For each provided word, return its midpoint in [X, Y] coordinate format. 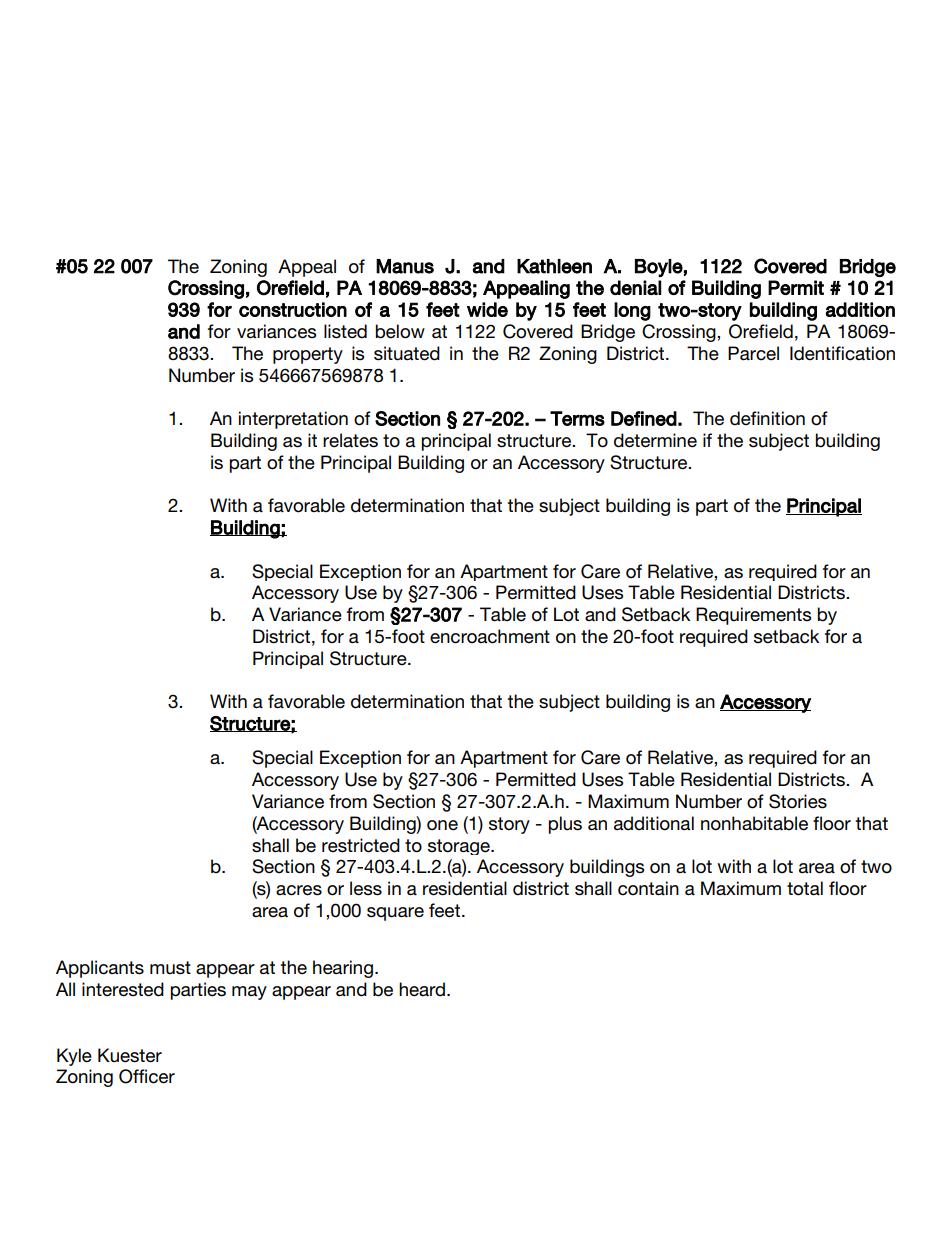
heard [423, 989]
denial [635, 287]
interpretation [293, 420]
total [805, 888]
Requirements [753, 616]
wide [487, 309]
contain [648, 888]
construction [293, 309]
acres [299, 890]
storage [460, 847]
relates [350, 440]
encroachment [490, 636]
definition [767, 418]
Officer [147, 1076]
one [442, 825]
